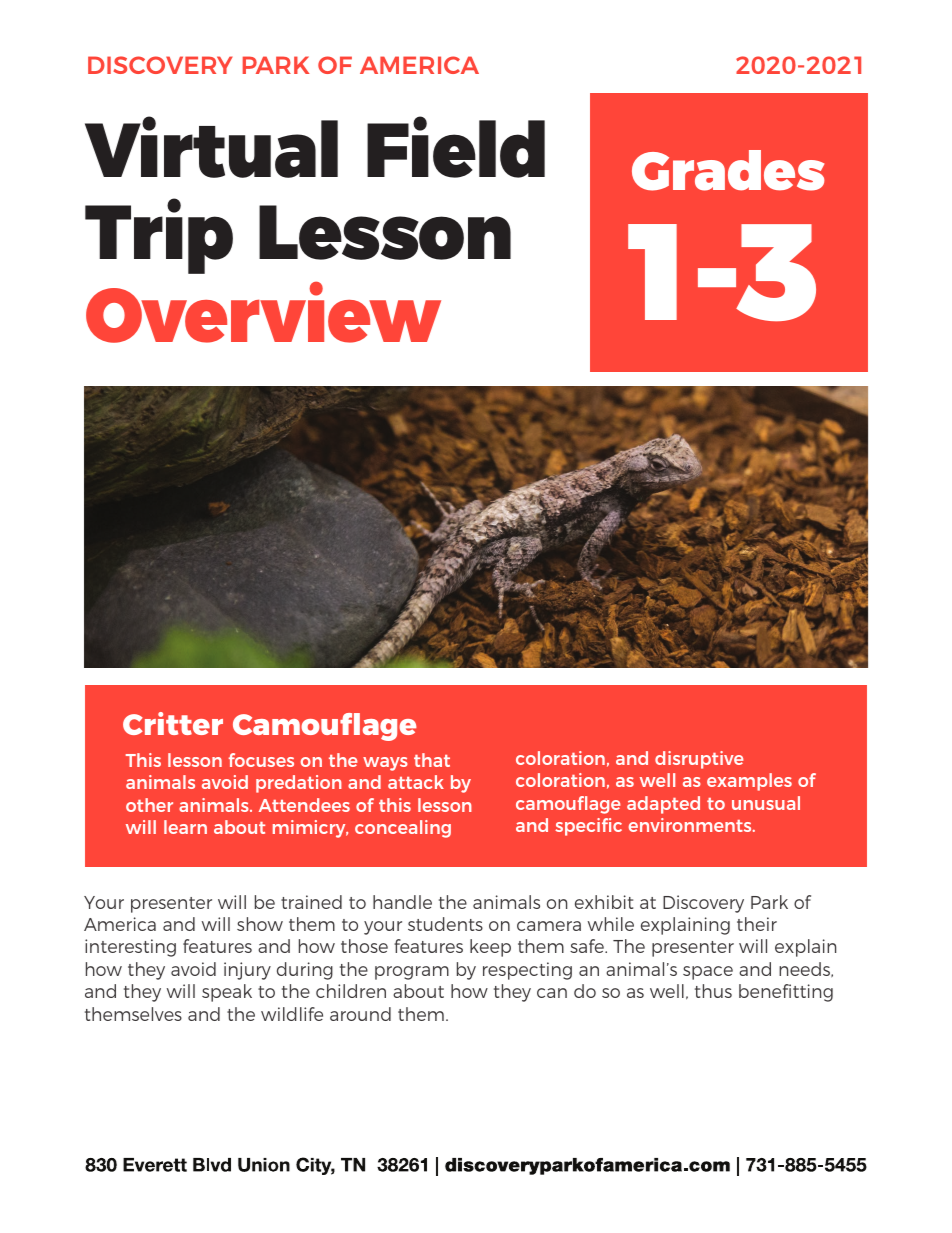  I want to click on that, so click(432, 760).
